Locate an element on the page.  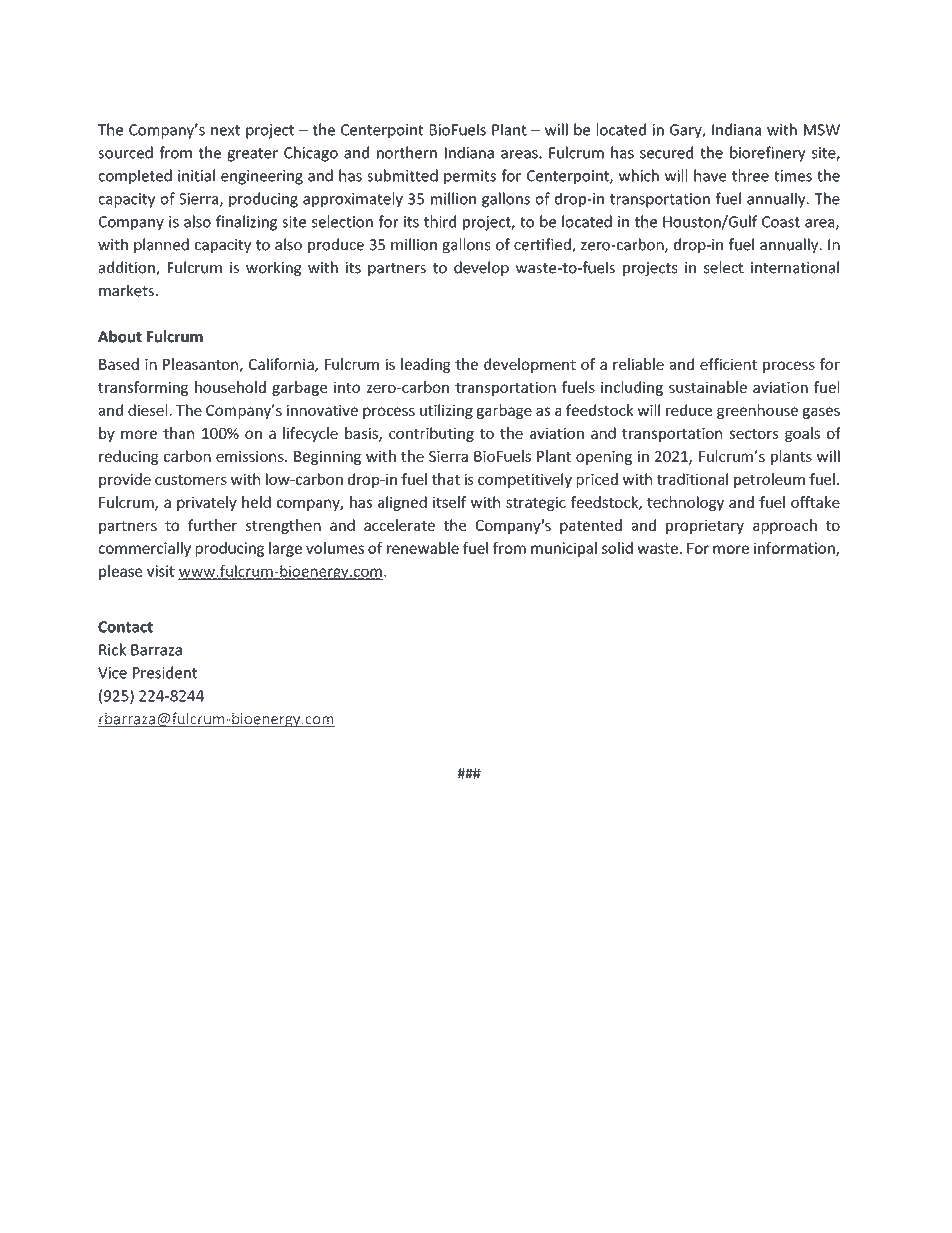
information is located at coordinates (795, 549).
